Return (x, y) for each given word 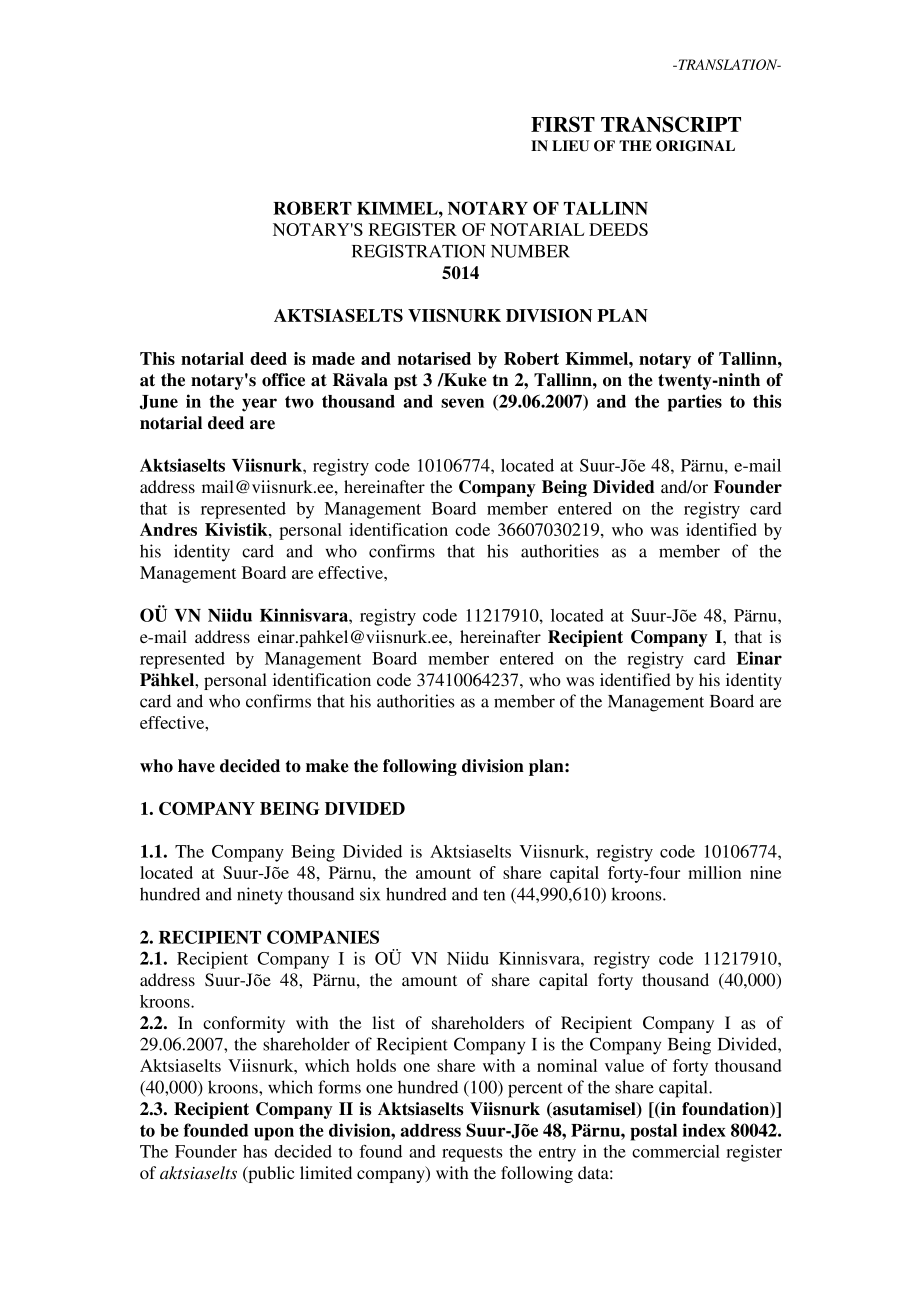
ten (494, 895)
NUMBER (530, 251)
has (255, 1151)
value (624, 1065)
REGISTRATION (419, 251)
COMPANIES (323, 937)
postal (653, 1132)
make (327, 766)
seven (462, 403)
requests (472, 1154)
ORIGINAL (695, 146)
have (196, 766)
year (259, 405)
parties (695, 403)
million (714, 872)
